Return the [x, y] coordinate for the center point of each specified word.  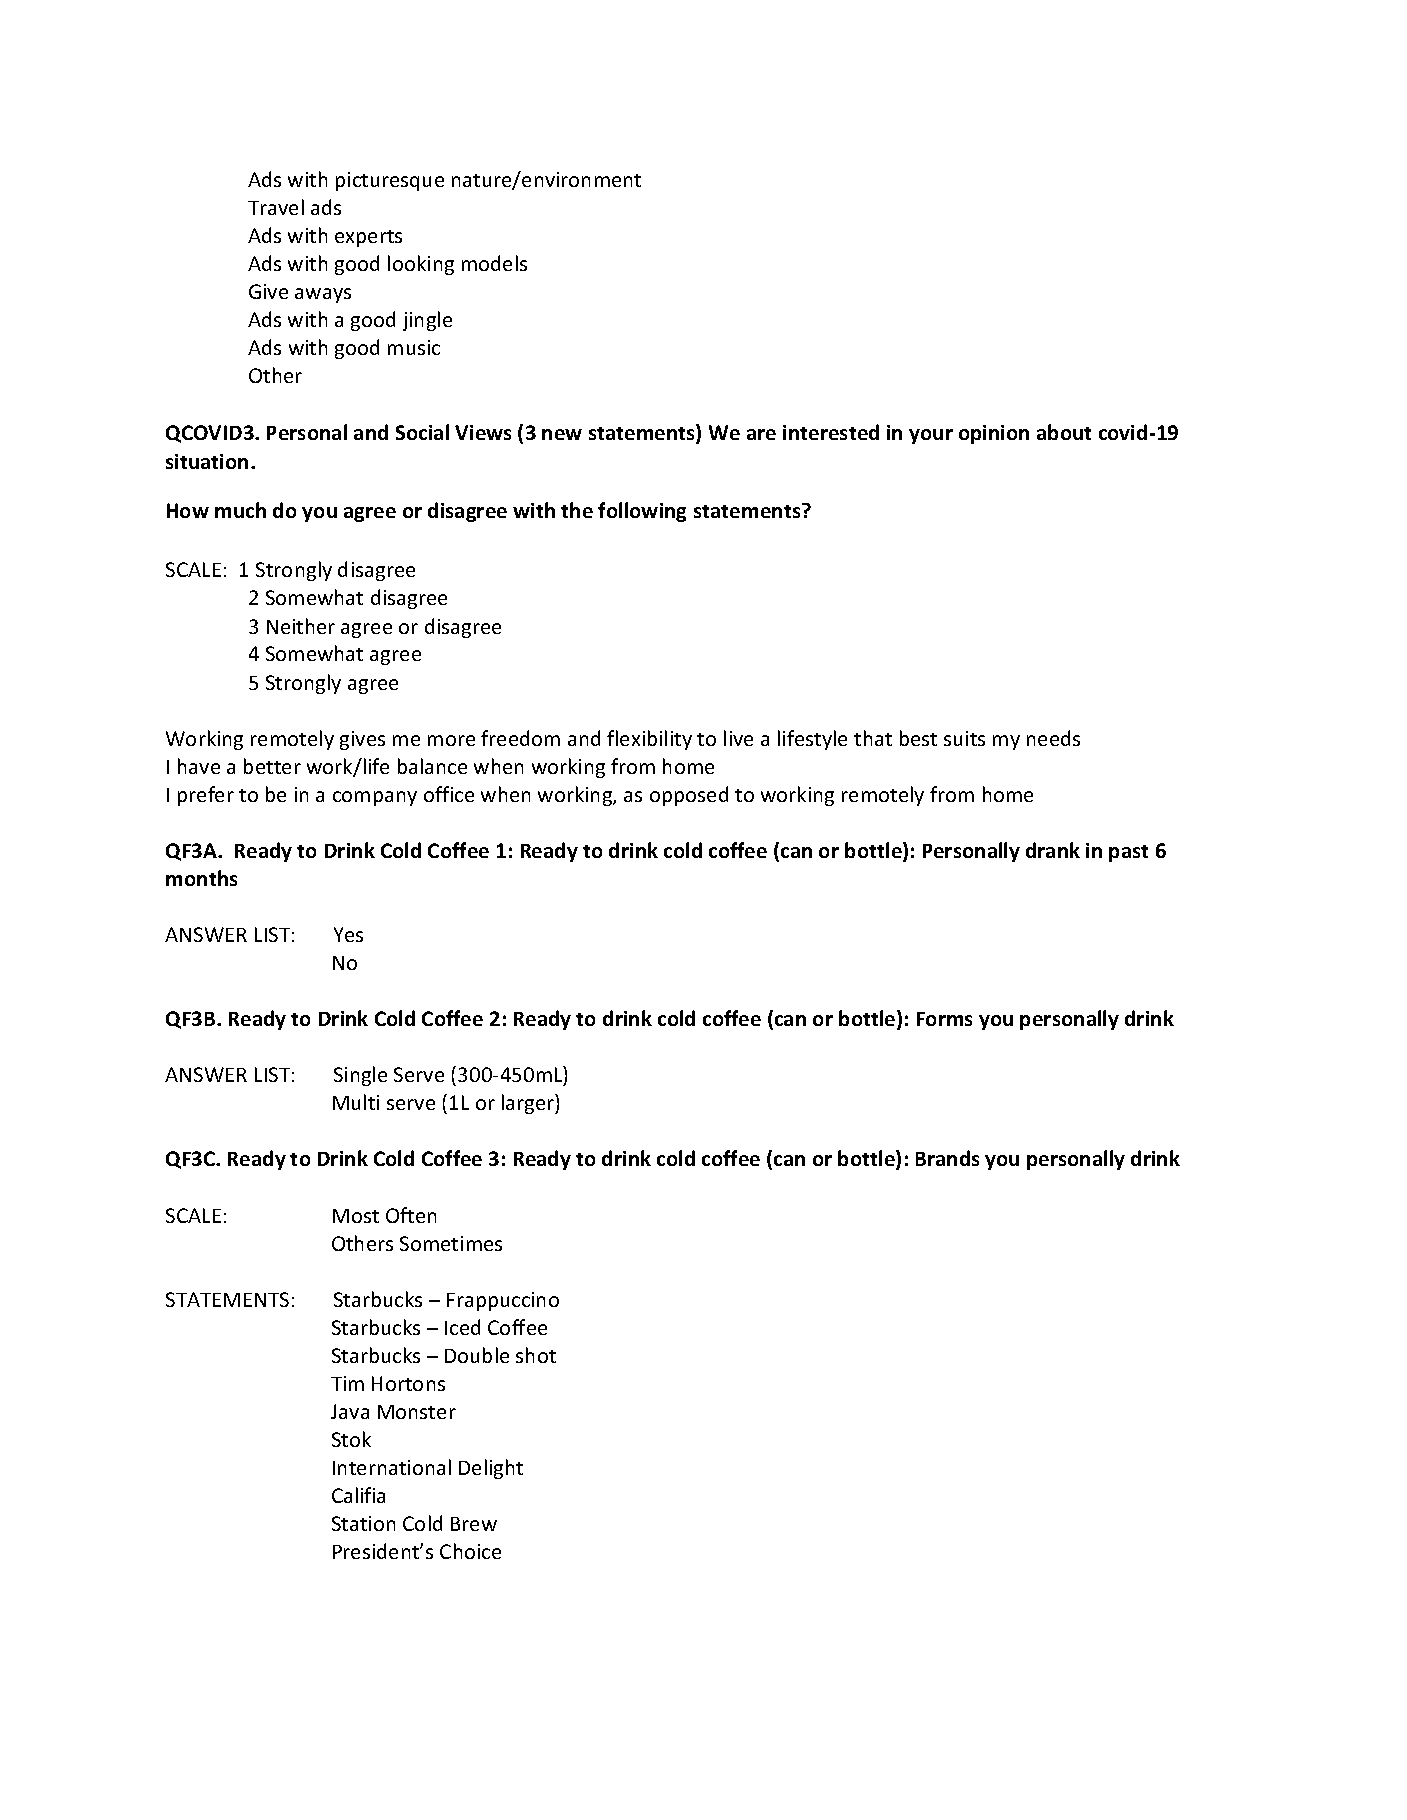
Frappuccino [503, 1301]
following [642, 512]
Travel [276, 207]
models [494, 263]
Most [356, 1216]
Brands [947, 1158]
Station [363, 1523]
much [240, 510]
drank [1053, 850]
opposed [689, 796]
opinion [994, 434]
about [1064, 432]
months [201, 878]
